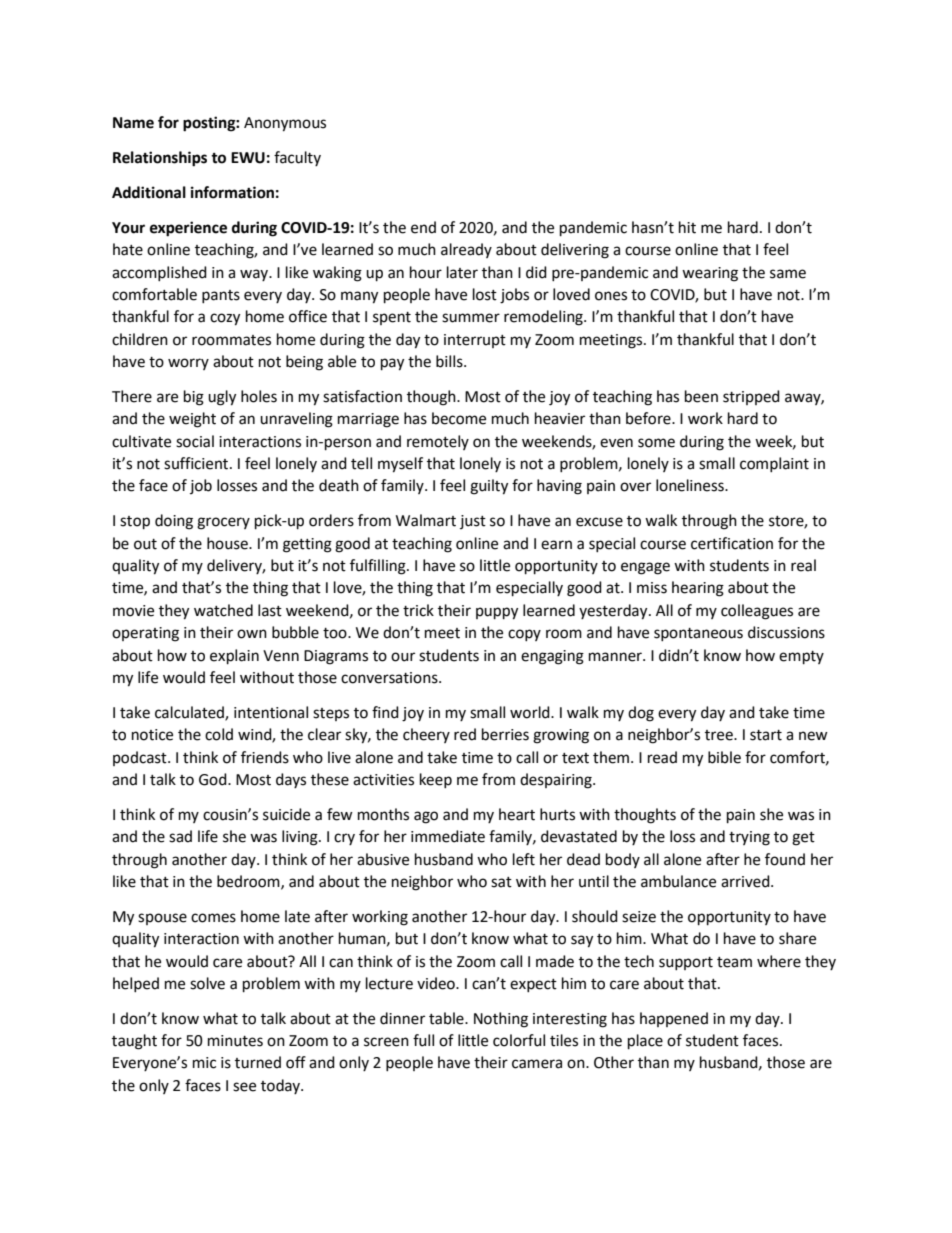 The height and width of the image is (1233, 952). Describe the element at coordinates (188, 364) in the image. I see `worry` at that location.
